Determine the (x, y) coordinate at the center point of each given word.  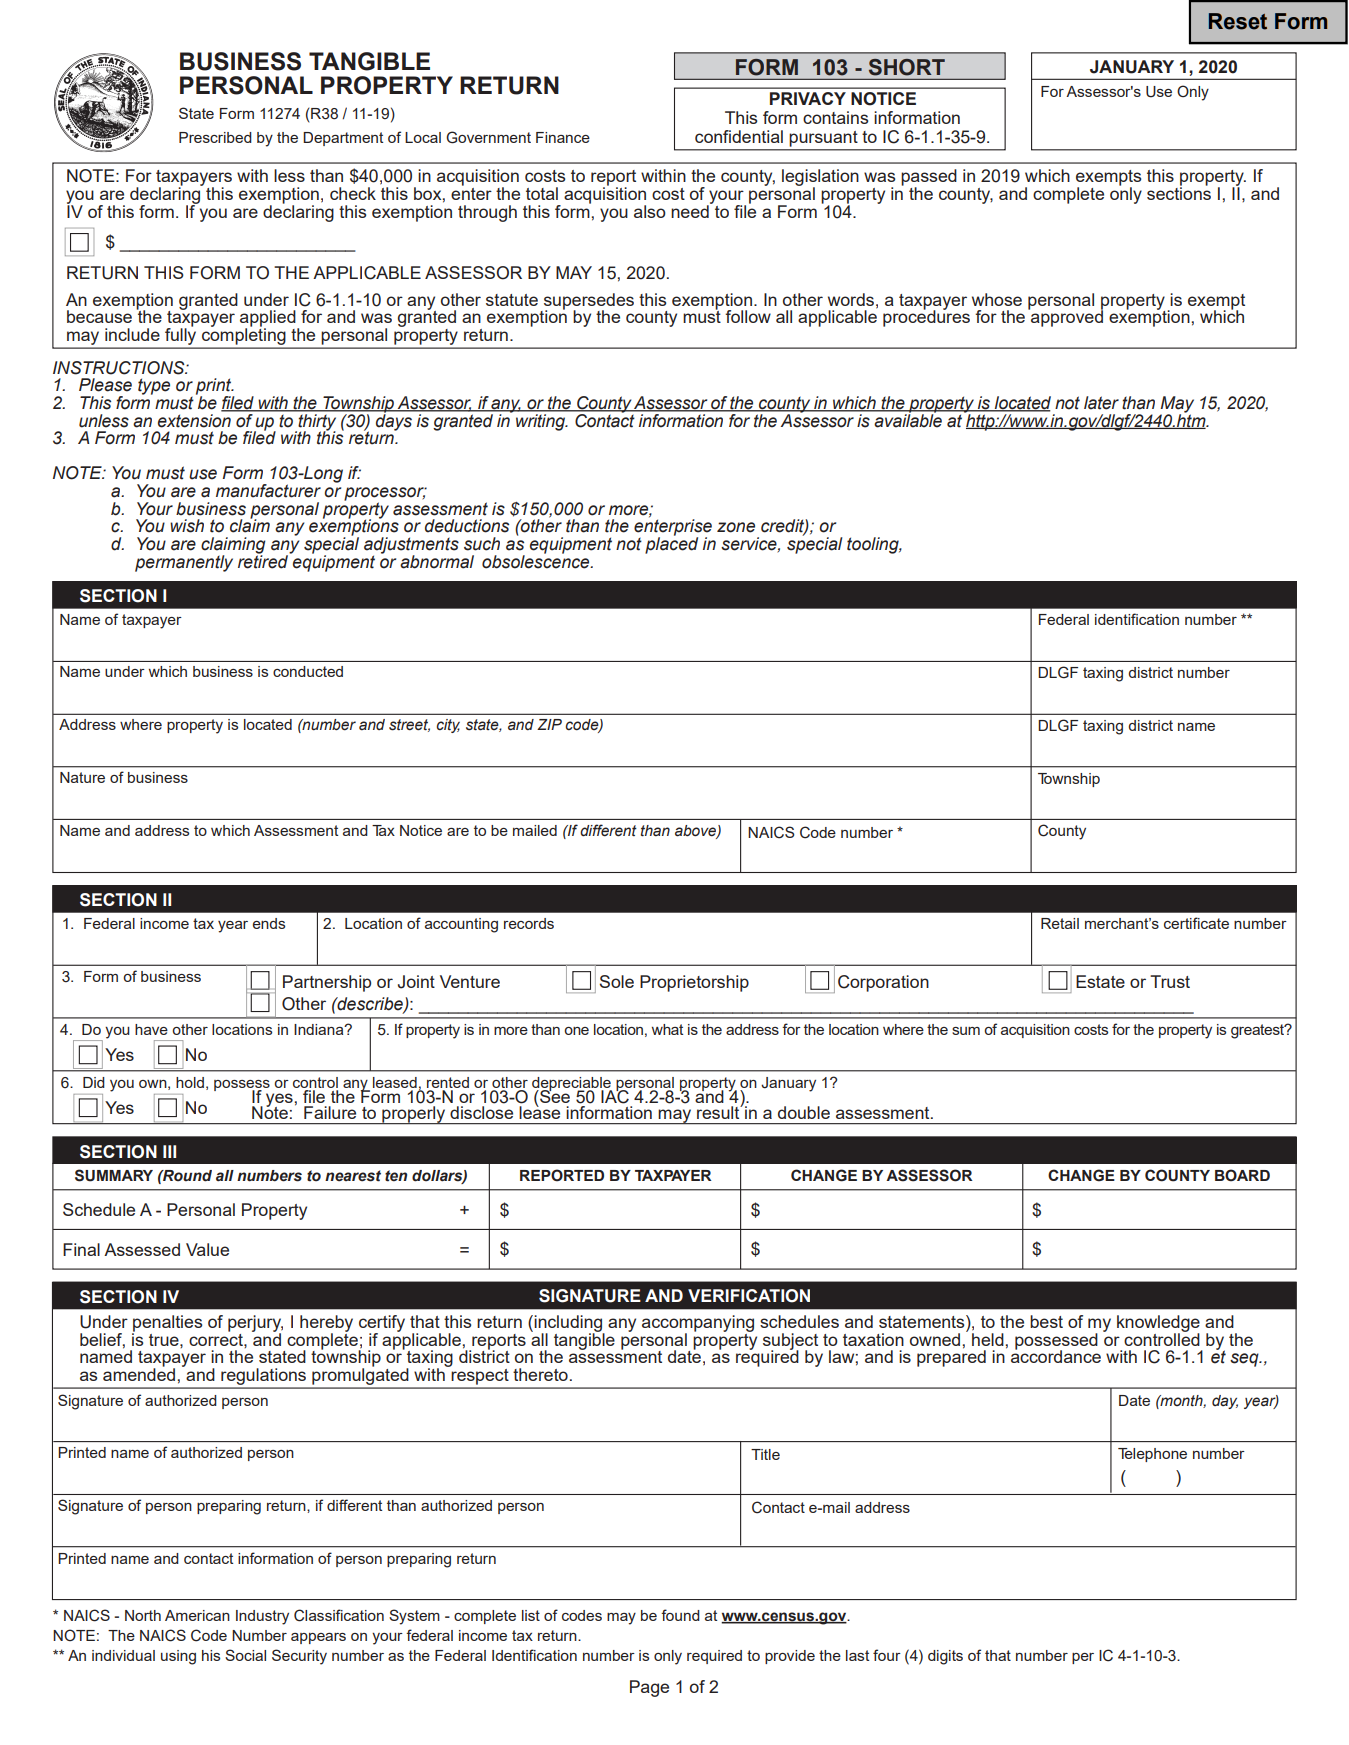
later (1101, 403)
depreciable (572, 1085)
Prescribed (215, 137)
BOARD (1242, 1175)
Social (245, 1655)
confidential (739, 136)
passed (929, 178)
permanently (184, 563)
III (169, 1151)
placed (671, 544)
